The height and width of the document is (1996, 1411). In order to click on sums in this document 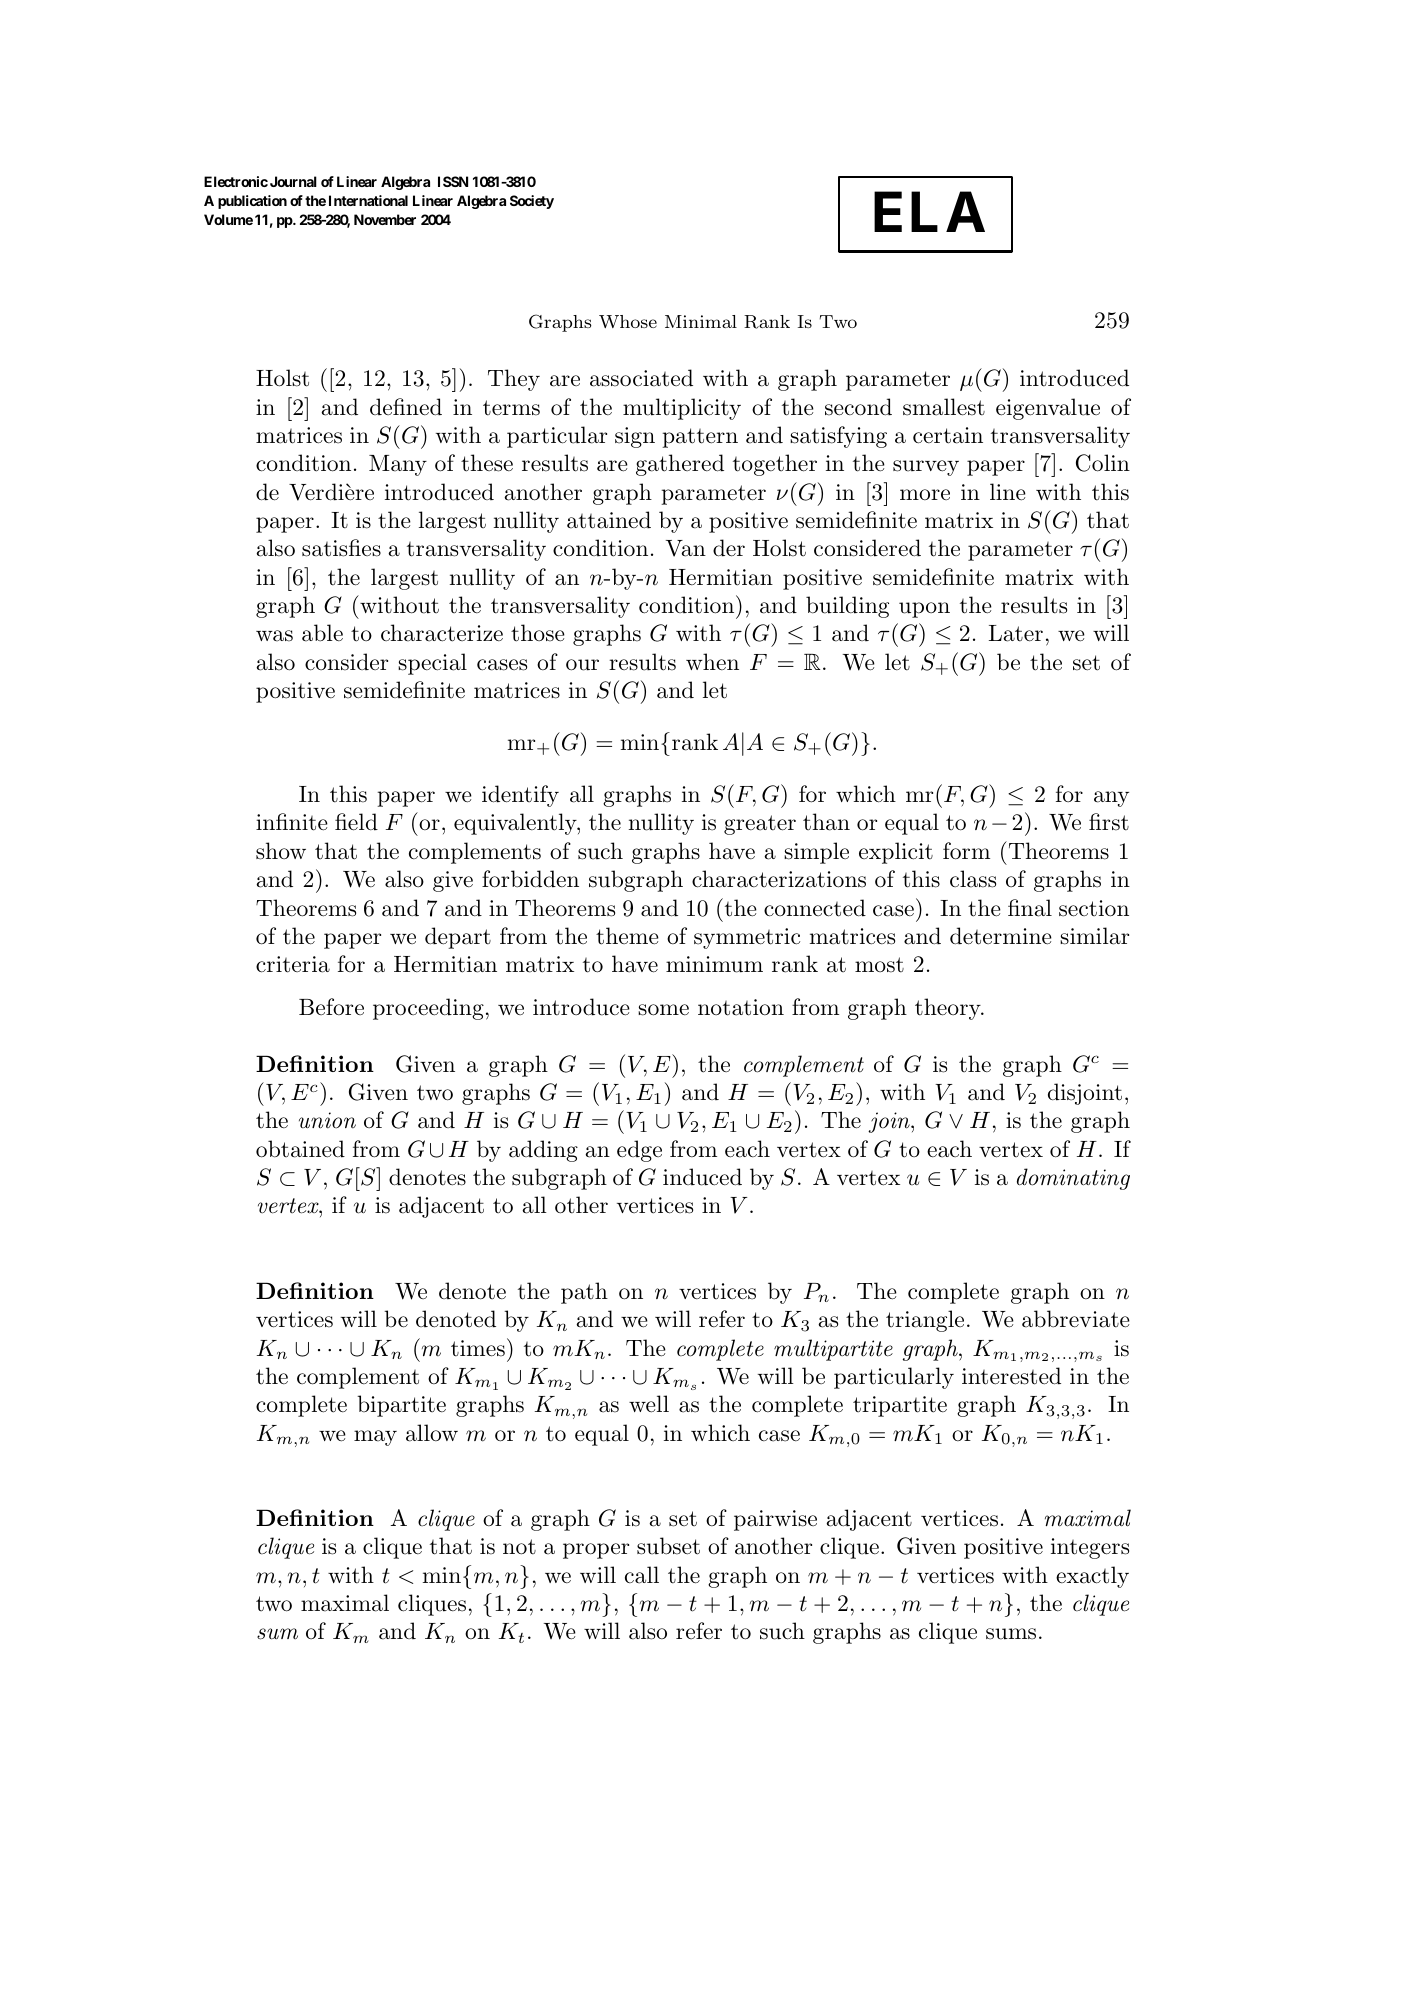, I will do `click(1011, 1634)`.
